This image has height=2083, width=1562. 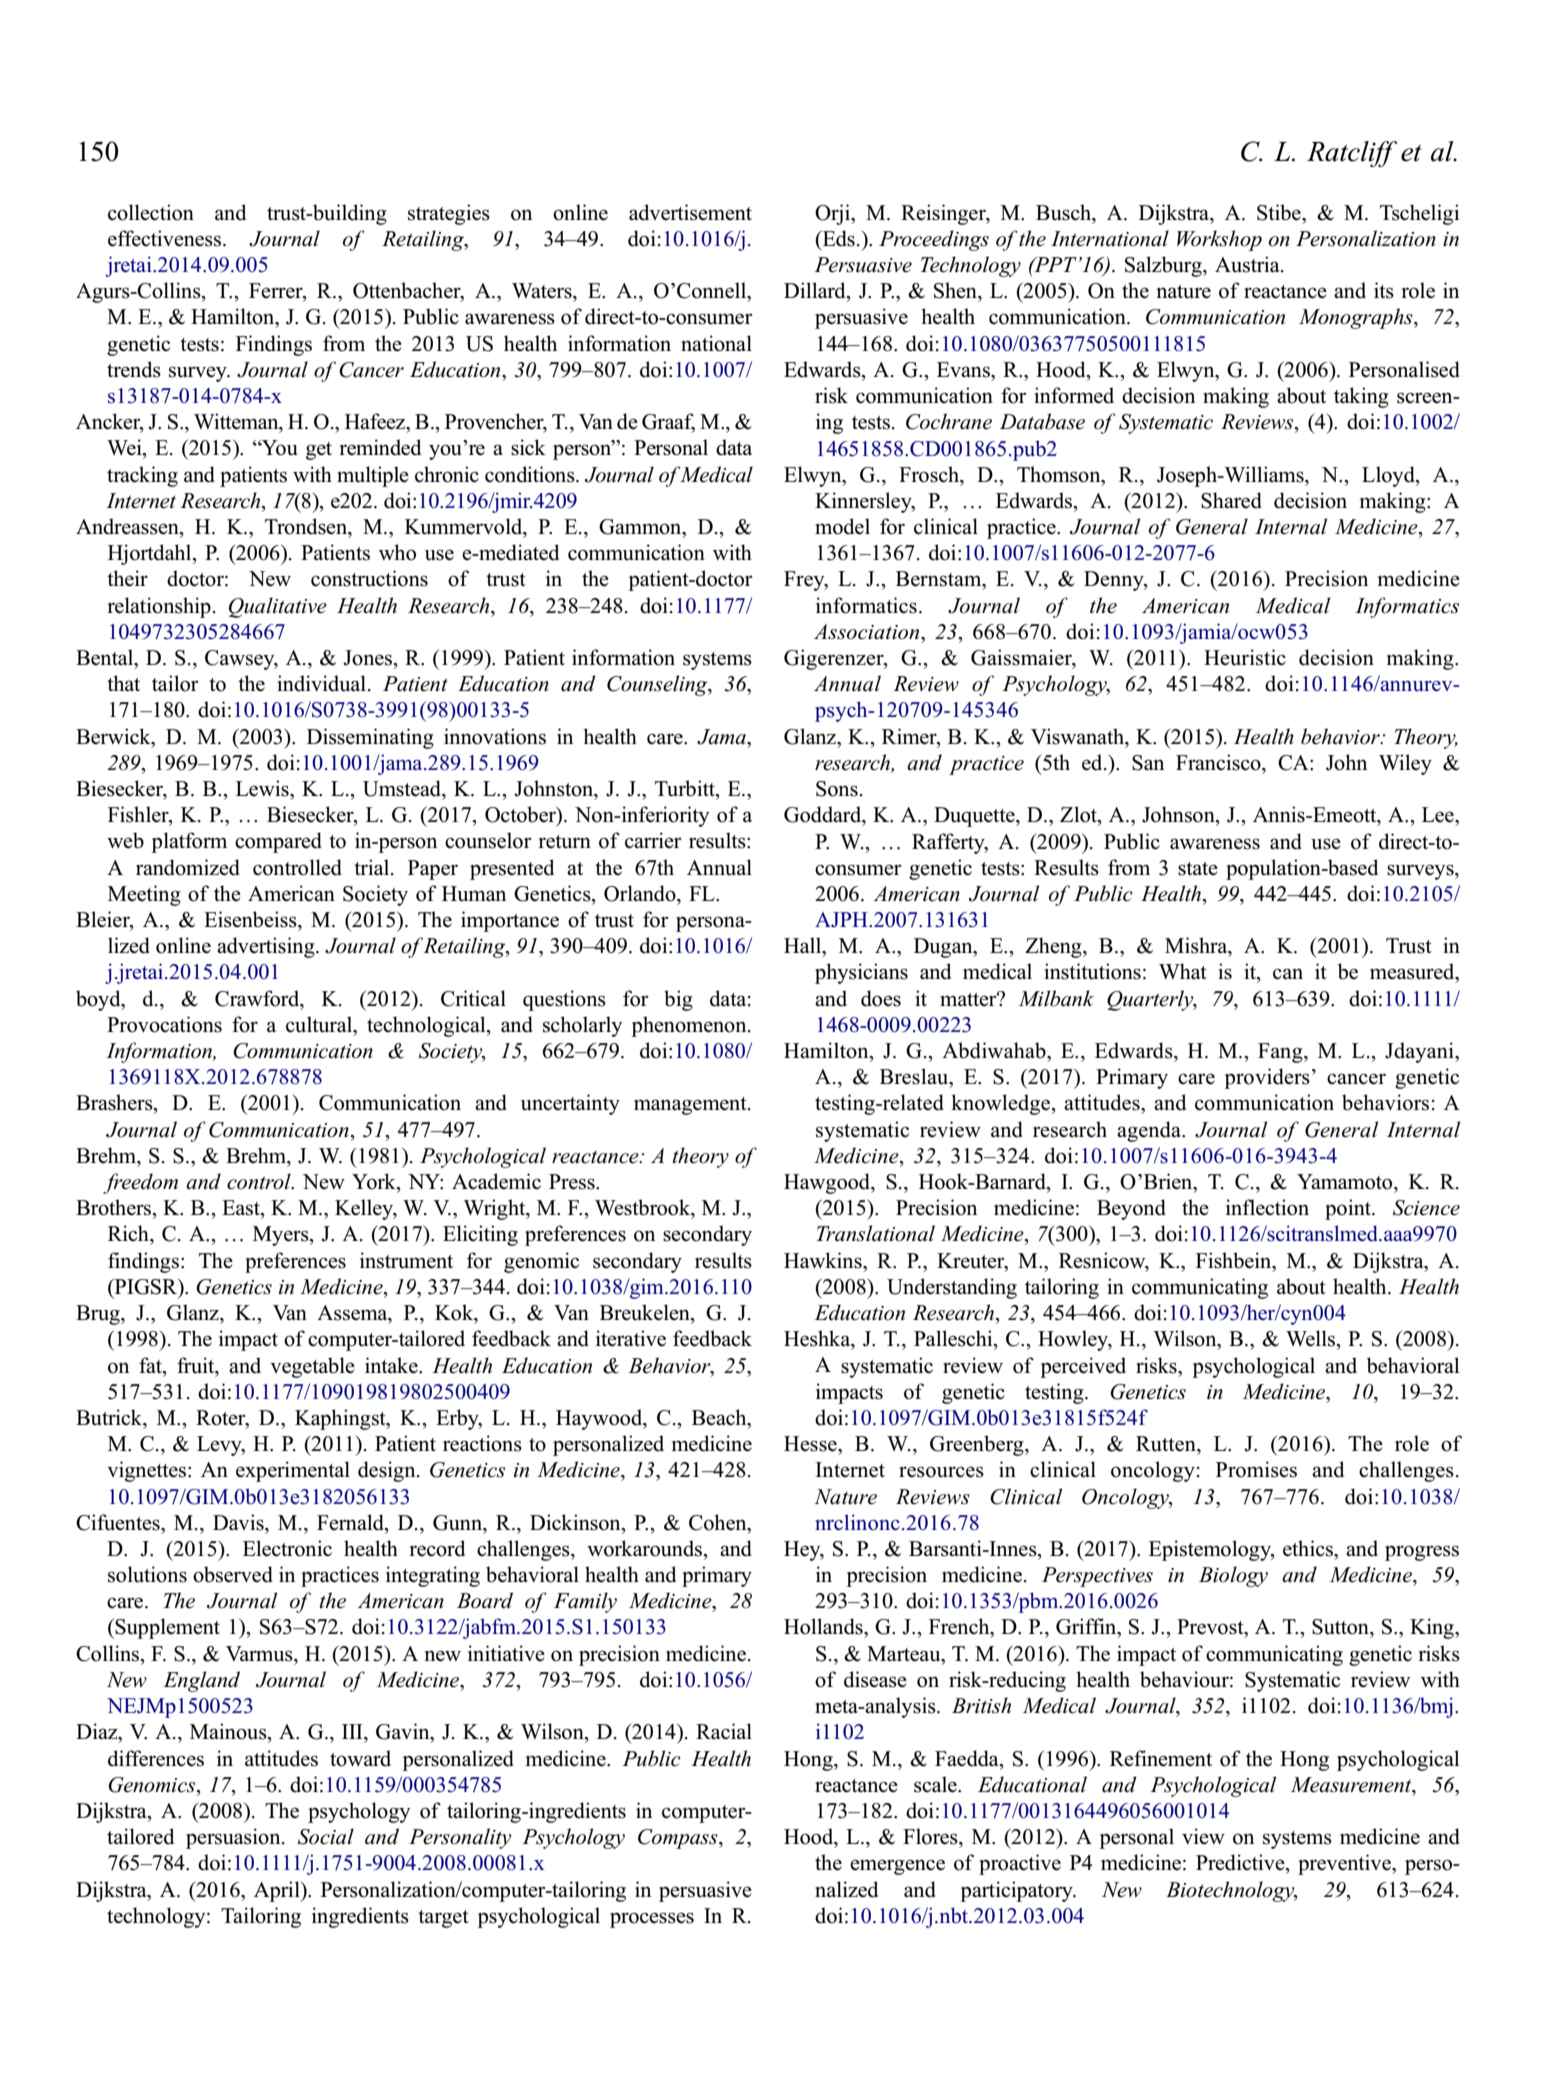 What do you see at coordinates (282, 1236) in the image?
I see `Myers` at bounding box center [282, 1236].
